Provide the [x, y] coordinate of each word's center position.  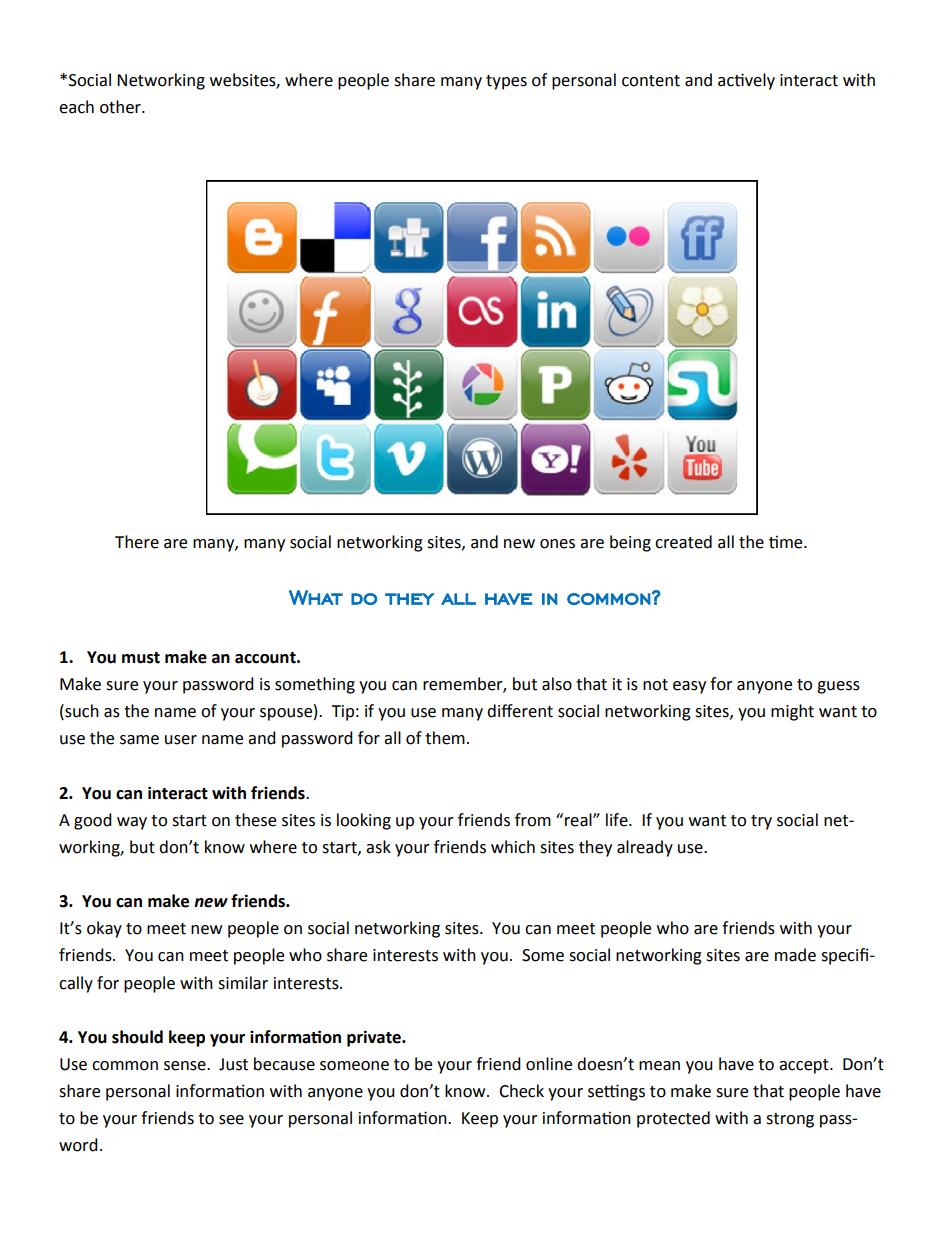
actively [746, 81]
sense [186, 1066]
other [121, 107]
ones [557, 544]
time [787, 542]
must [141, 658]
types [506, 82]
